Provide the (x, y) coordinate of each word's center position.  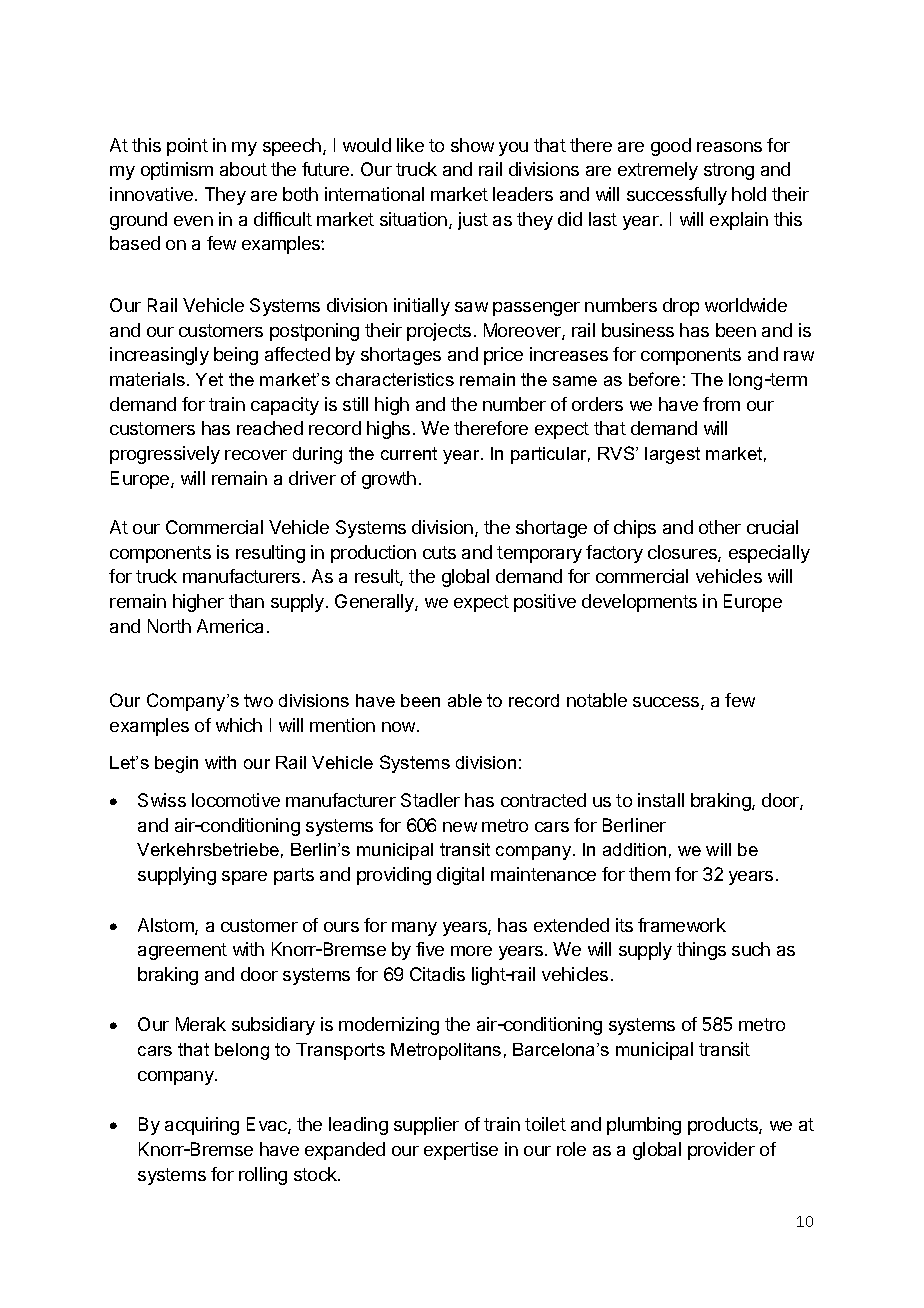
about (243, 169)
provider (721, 1151)
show (472, 145)
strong (729, 171)
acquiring (202, 1126)
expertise (461, 1151)
